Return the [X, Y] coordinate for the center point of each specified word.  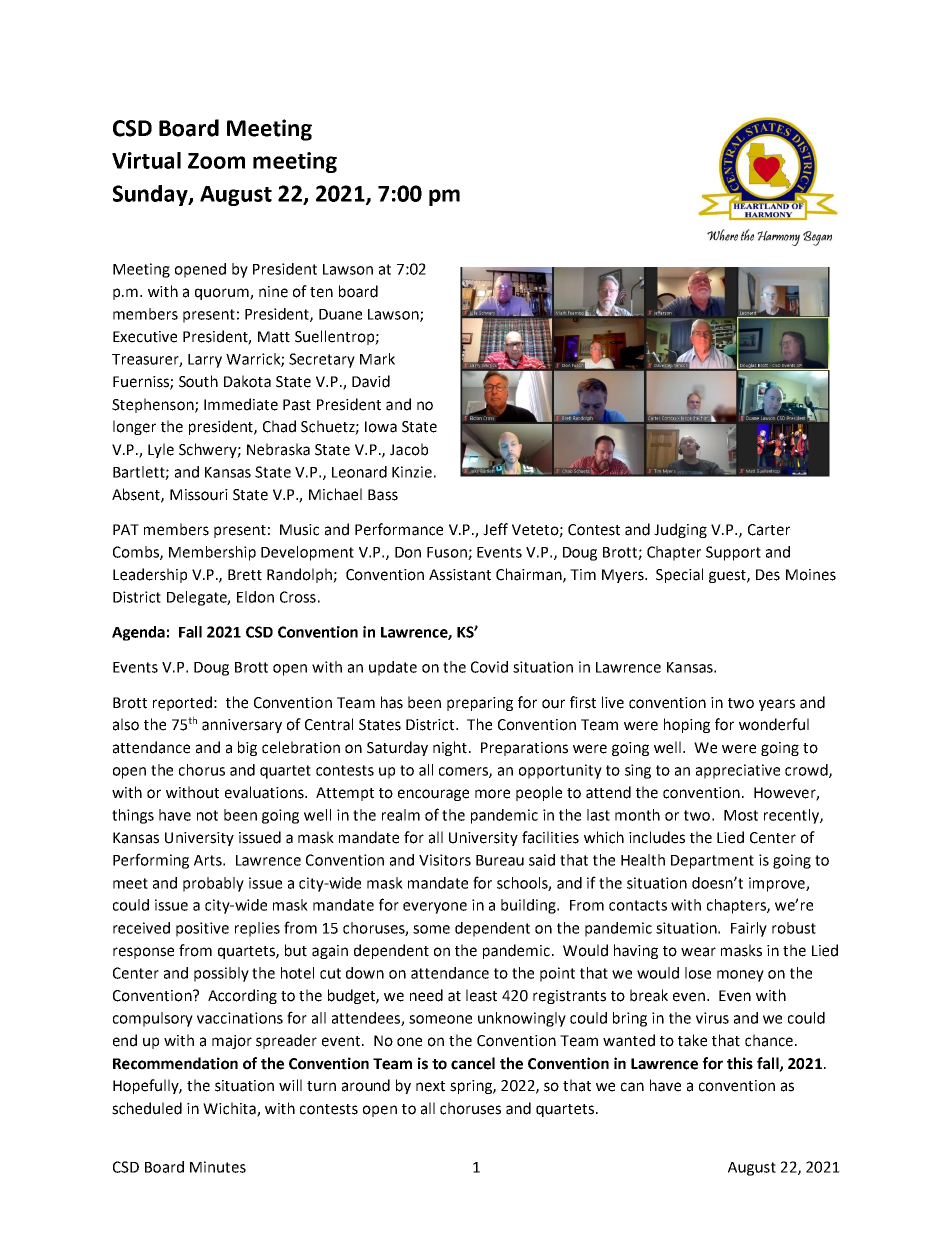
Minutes [218, 1167]
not [207, 815]
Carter [769, 530]
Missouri [199, 495]
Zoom [216, 161]
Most [741, 815]
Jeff [495, 529]
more [492, 794]
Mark [377, 359]
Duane [340, 314]
